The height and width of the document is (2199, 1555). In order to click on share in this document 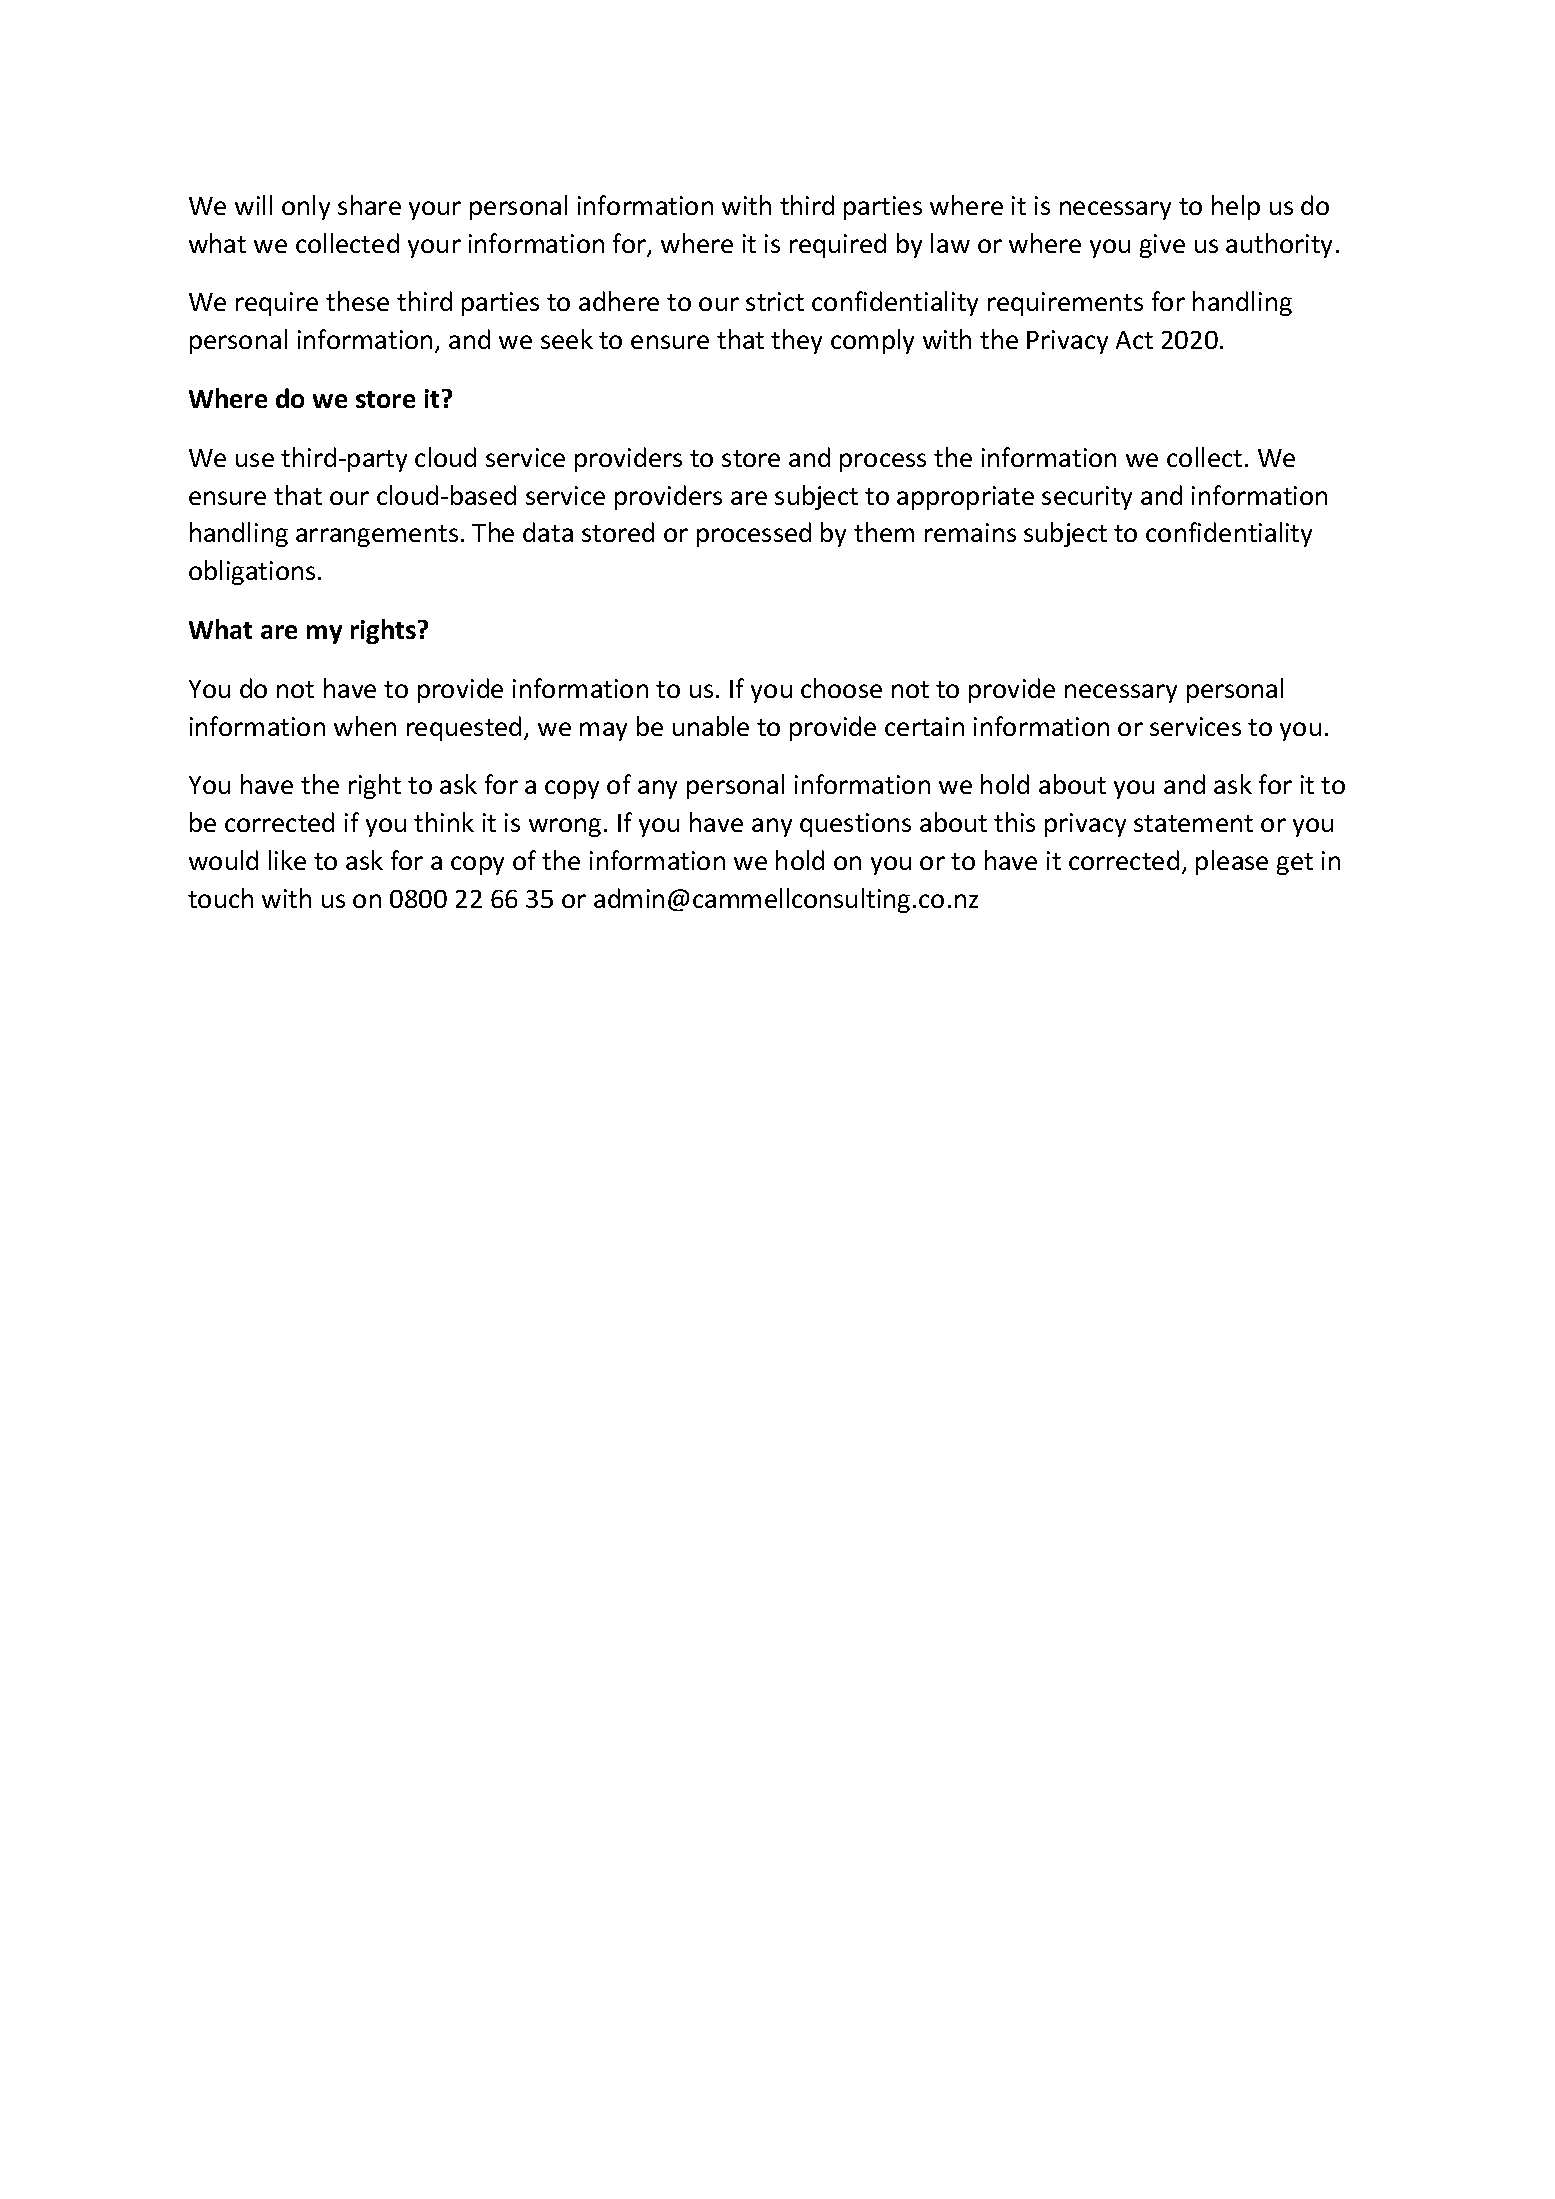, I will do `click(369, 205)`.
